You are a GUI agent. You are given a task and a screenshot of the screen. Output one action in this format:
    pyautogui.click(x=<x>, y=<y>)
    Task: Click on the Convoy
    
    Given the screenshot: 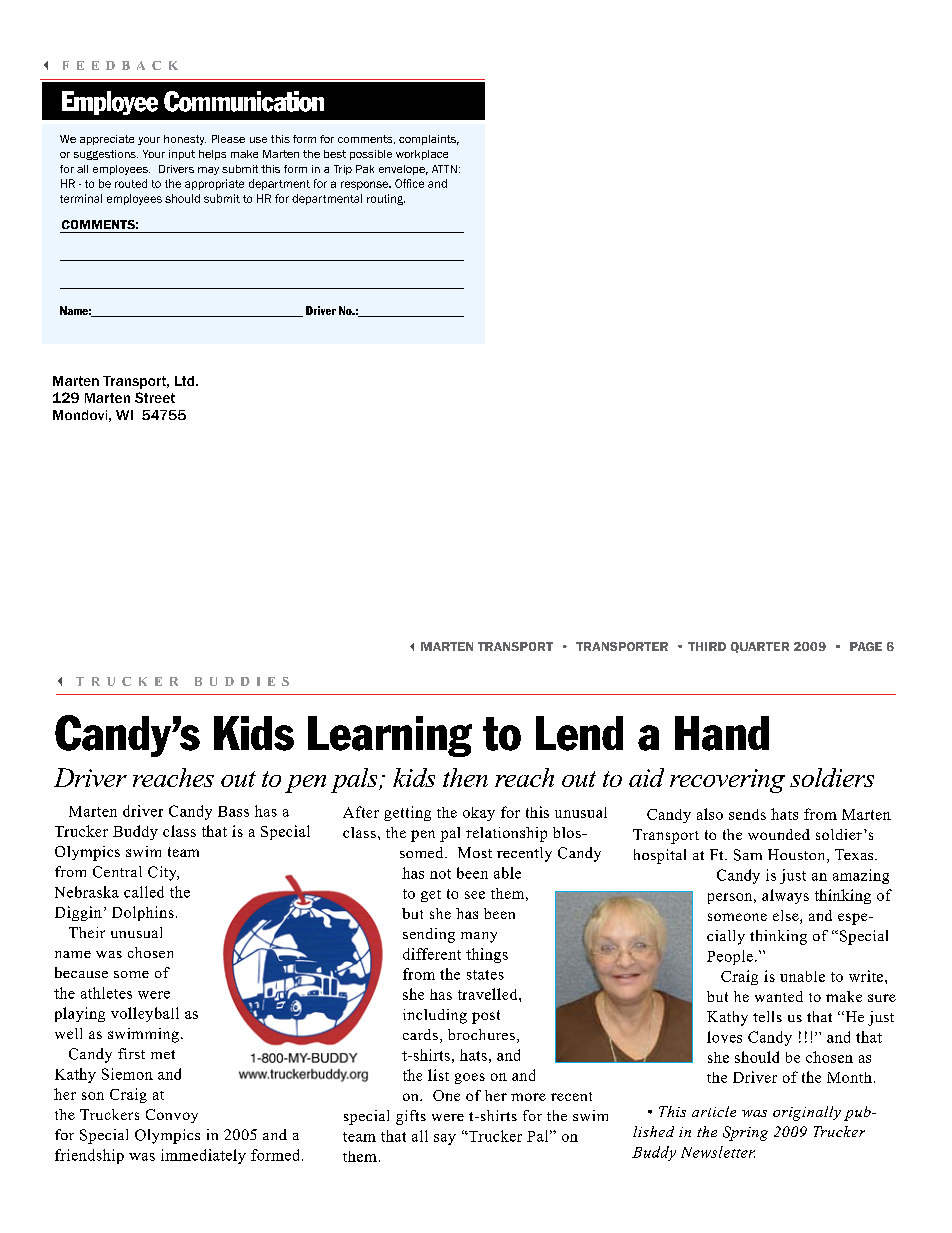 What is the action you would take?
    pyautogui.click(x=172, y=1116)
